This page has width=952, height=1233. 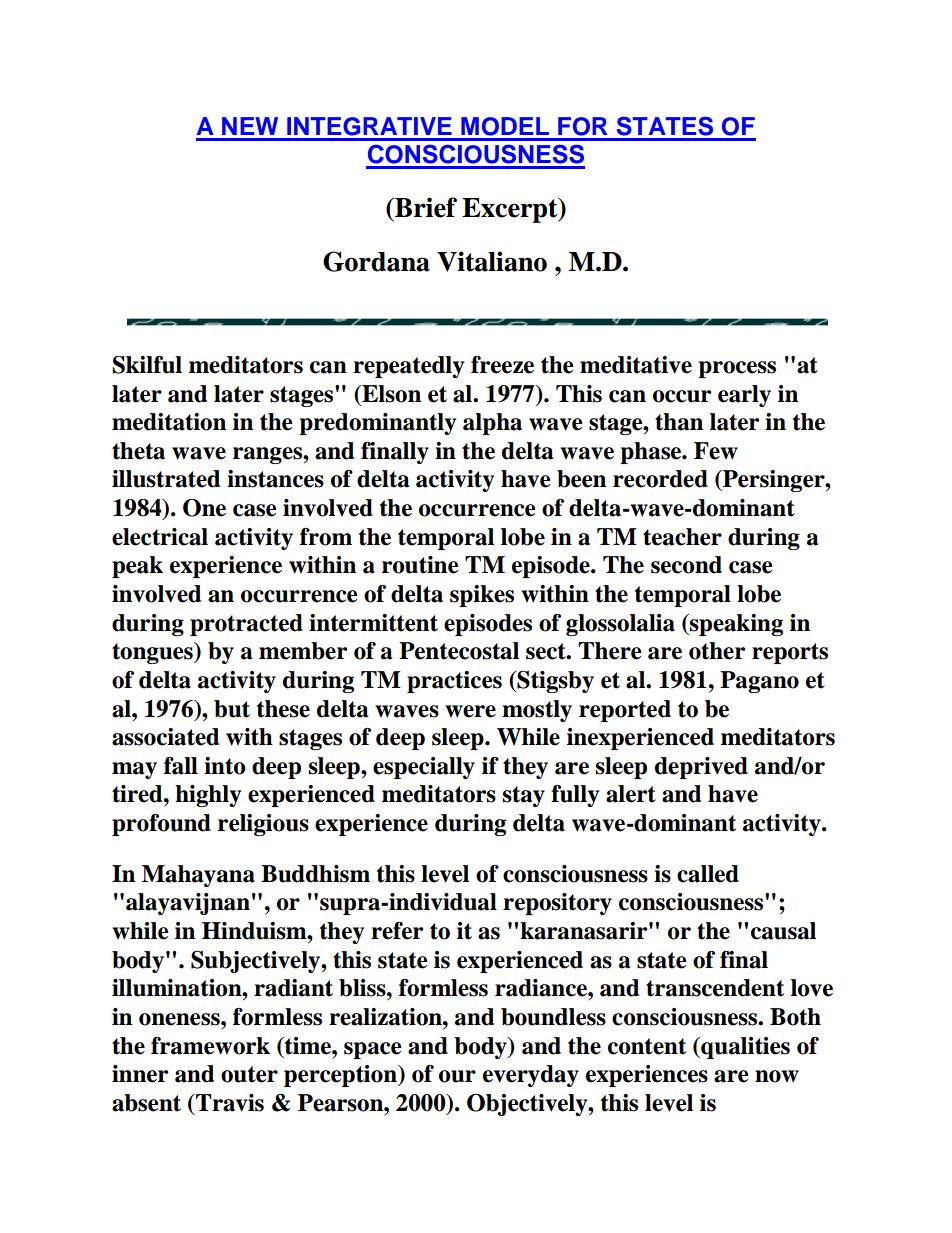 I want to click on qualities, so click(x=744, y=1048).
